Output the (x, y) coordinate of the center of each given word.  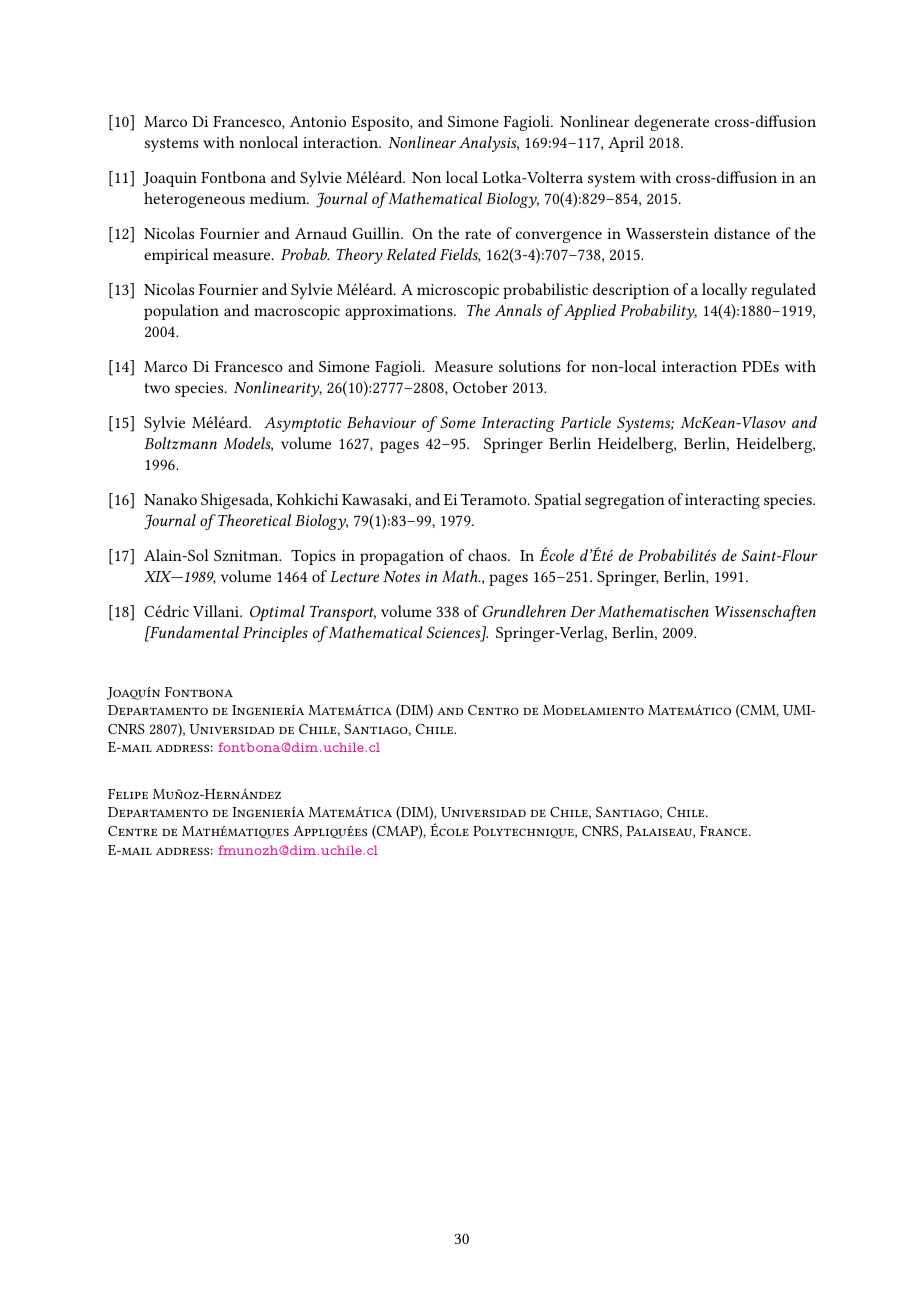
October (480, 387)
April (626, 144)
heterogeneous (194, 200)
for (576, 366)
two (157, 388)
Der (582, 611)
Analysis (489, 144)
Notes (401, 576)
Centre (133, 831)
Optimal (277, 613)
